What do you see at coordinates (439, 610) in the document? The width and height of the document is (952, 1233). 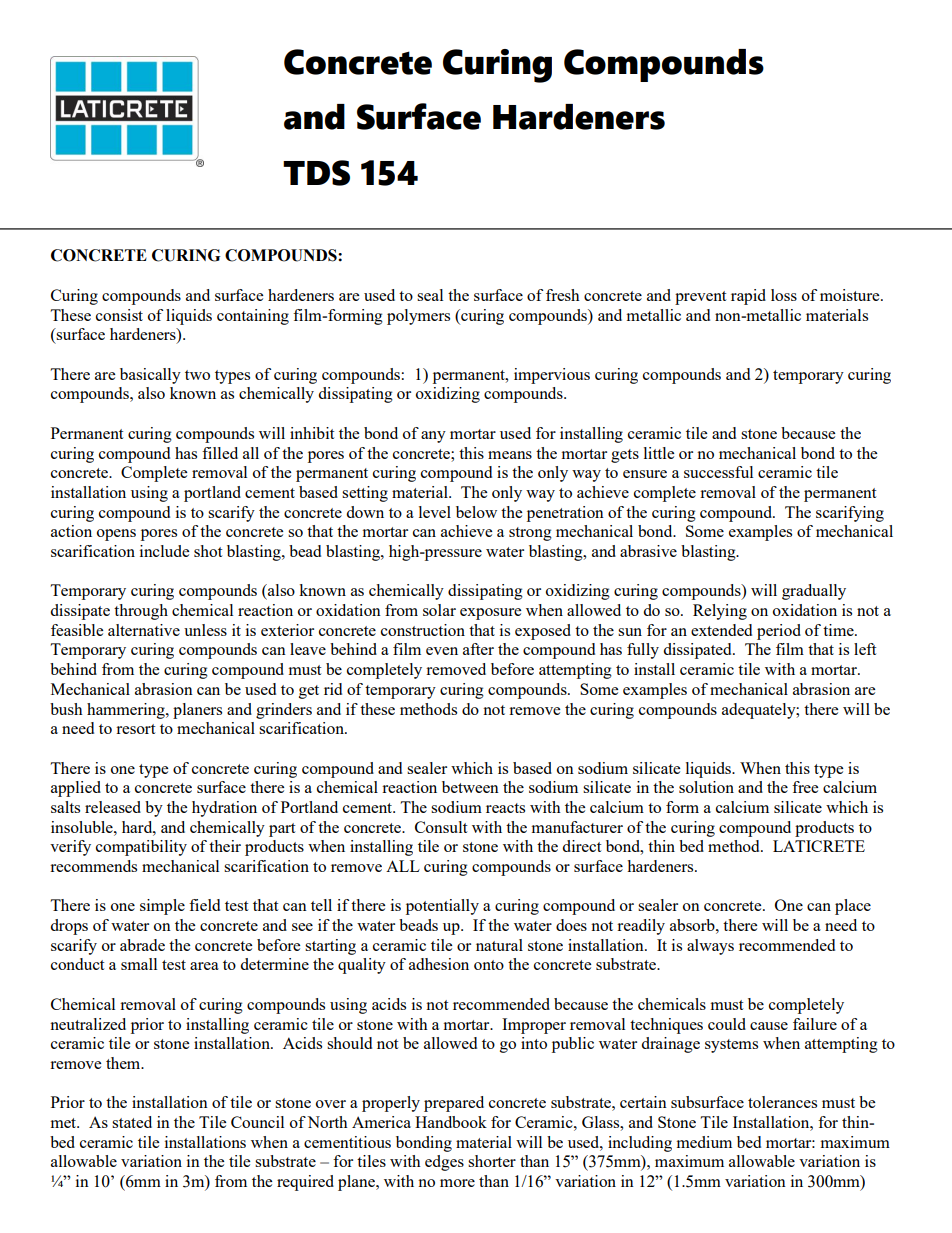 I see `solar` at bounding box center [439, 610].
